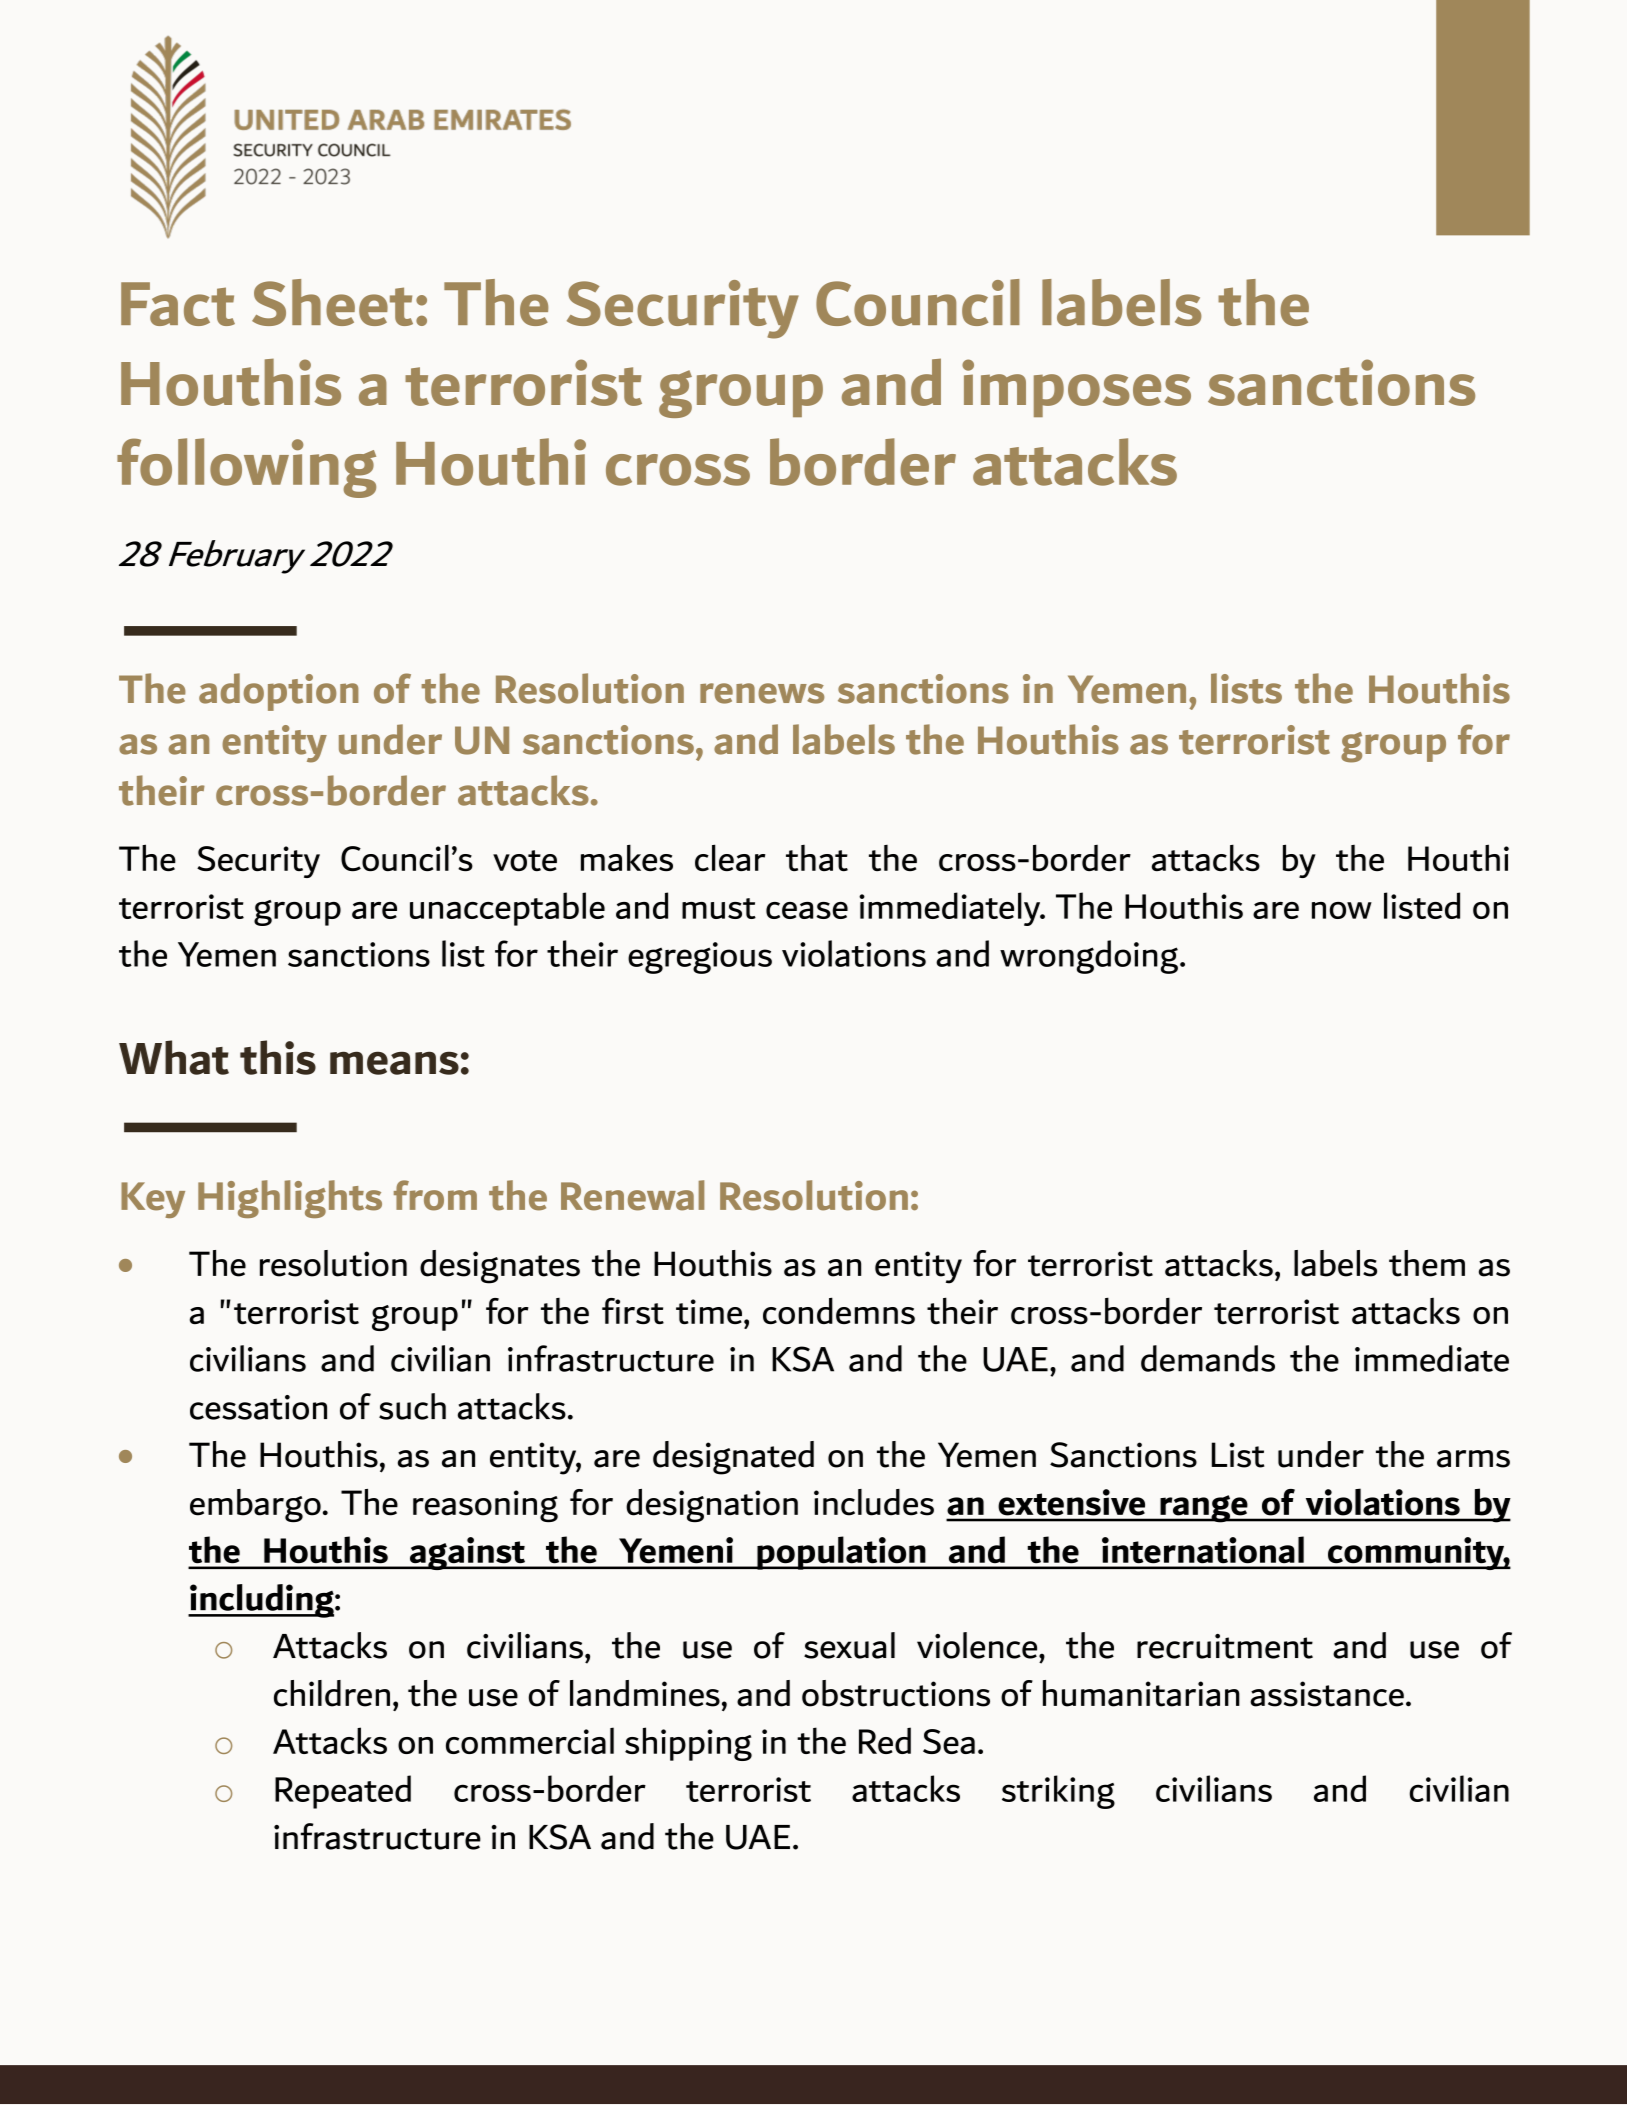 This screenshot has width=1627, height=2105. Describe the element at coordinates (1342, 910) in the screenshot. I see `now` at that location.
